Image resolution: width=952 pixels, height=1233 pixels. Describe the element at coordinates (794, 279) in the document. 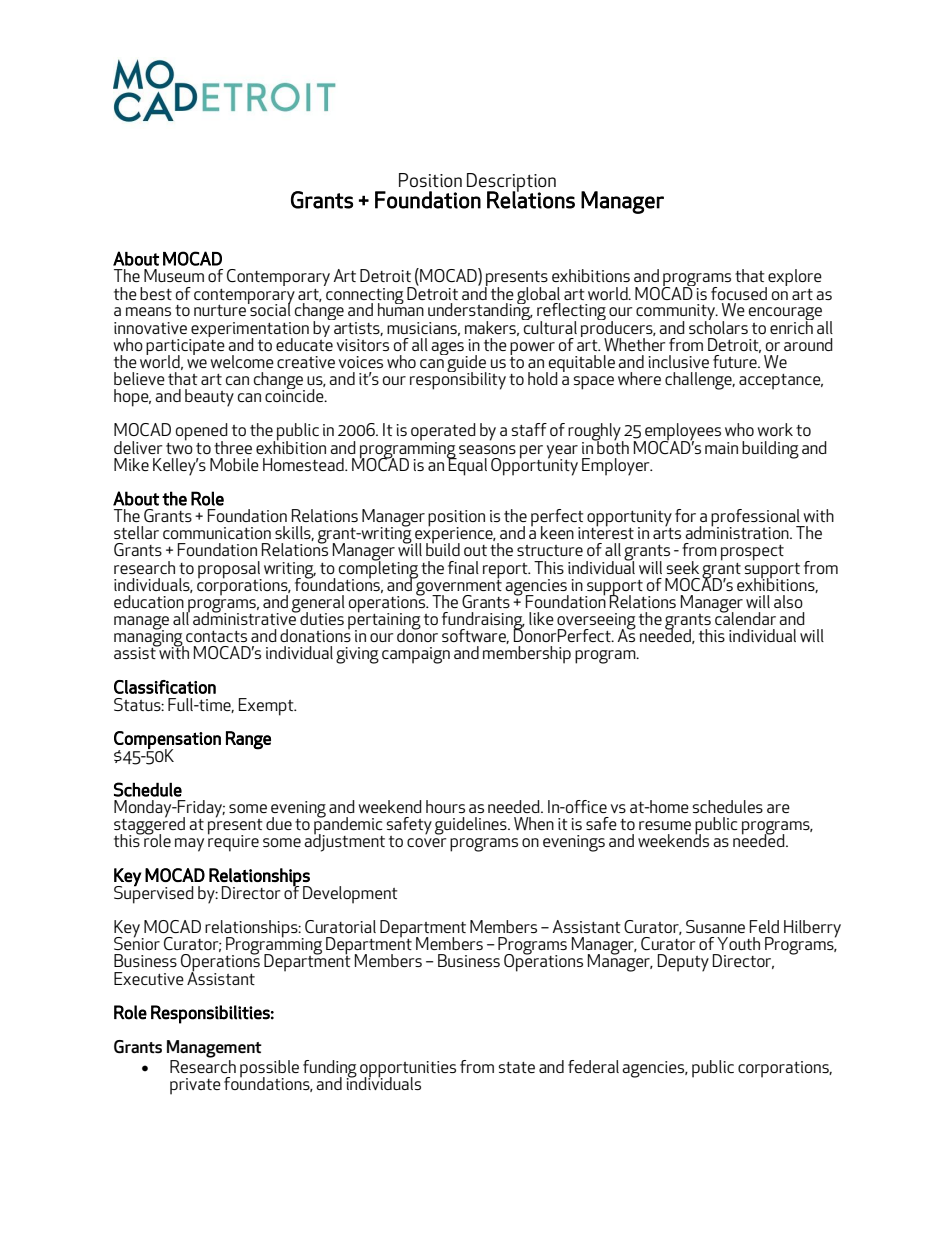

I see `explore` at that location.
